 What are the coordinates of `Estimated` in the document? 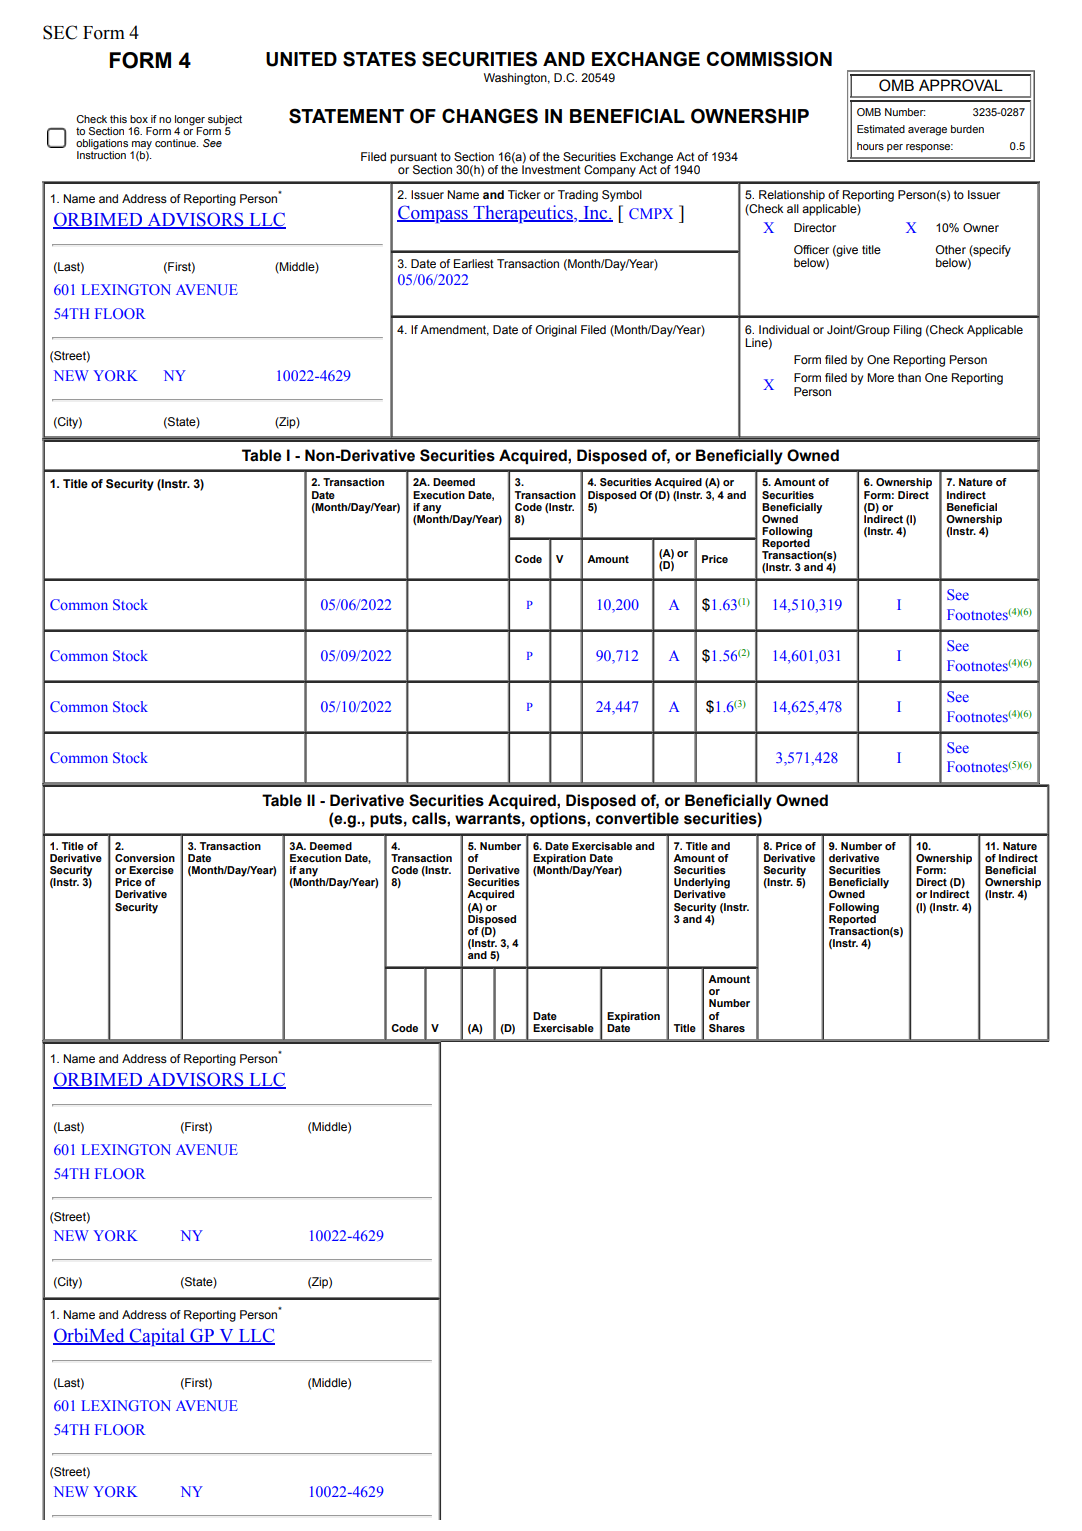 It's located at (881, 129).
